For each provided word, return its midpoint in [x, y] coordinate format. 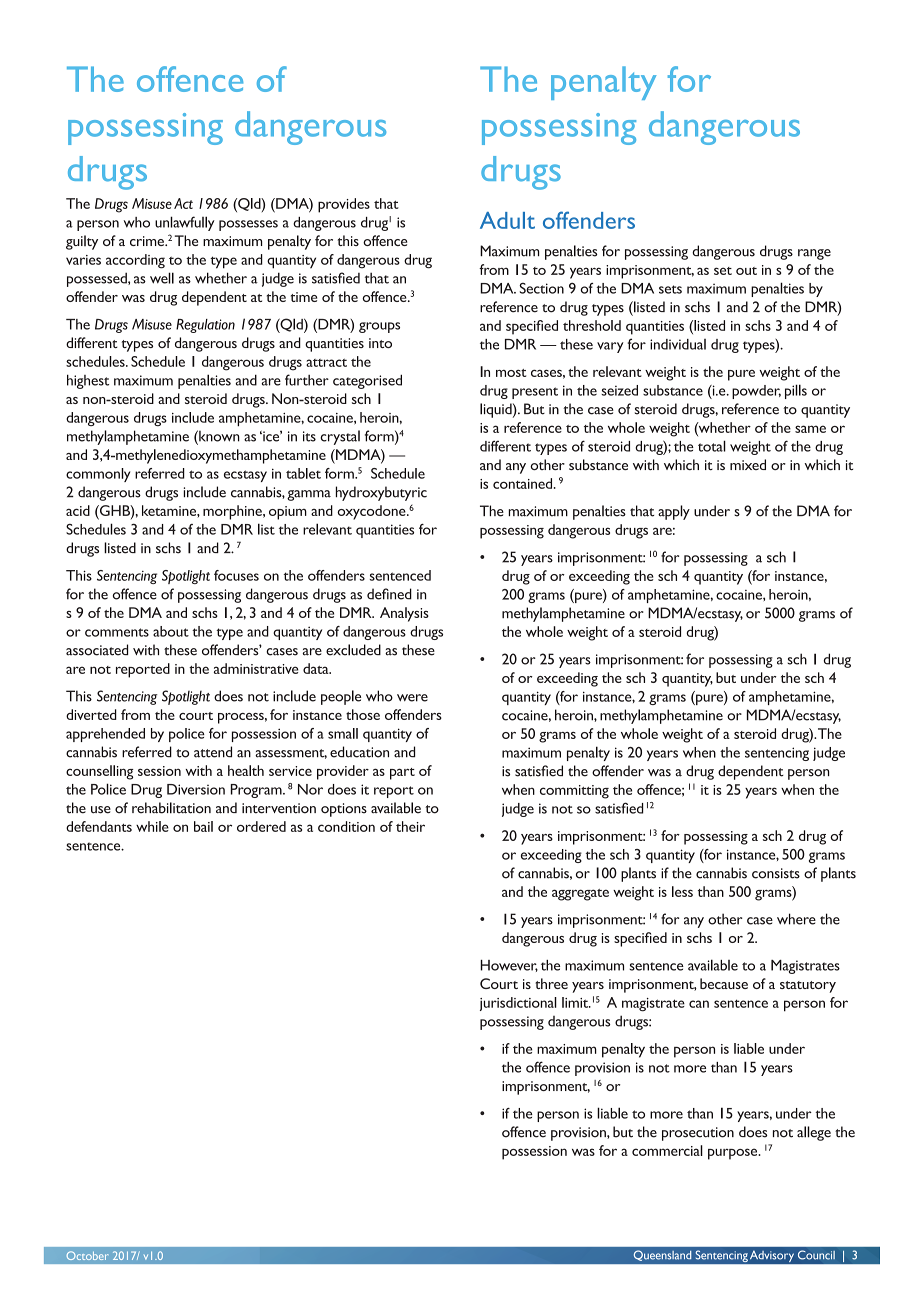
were [412, 698]
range [814, 254]
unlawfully [185, 223]
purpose [734, 1154]
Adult [507, 220]
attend [213, 752]
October [87, 1255]
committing [574, 792]
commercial [667, 1150]
